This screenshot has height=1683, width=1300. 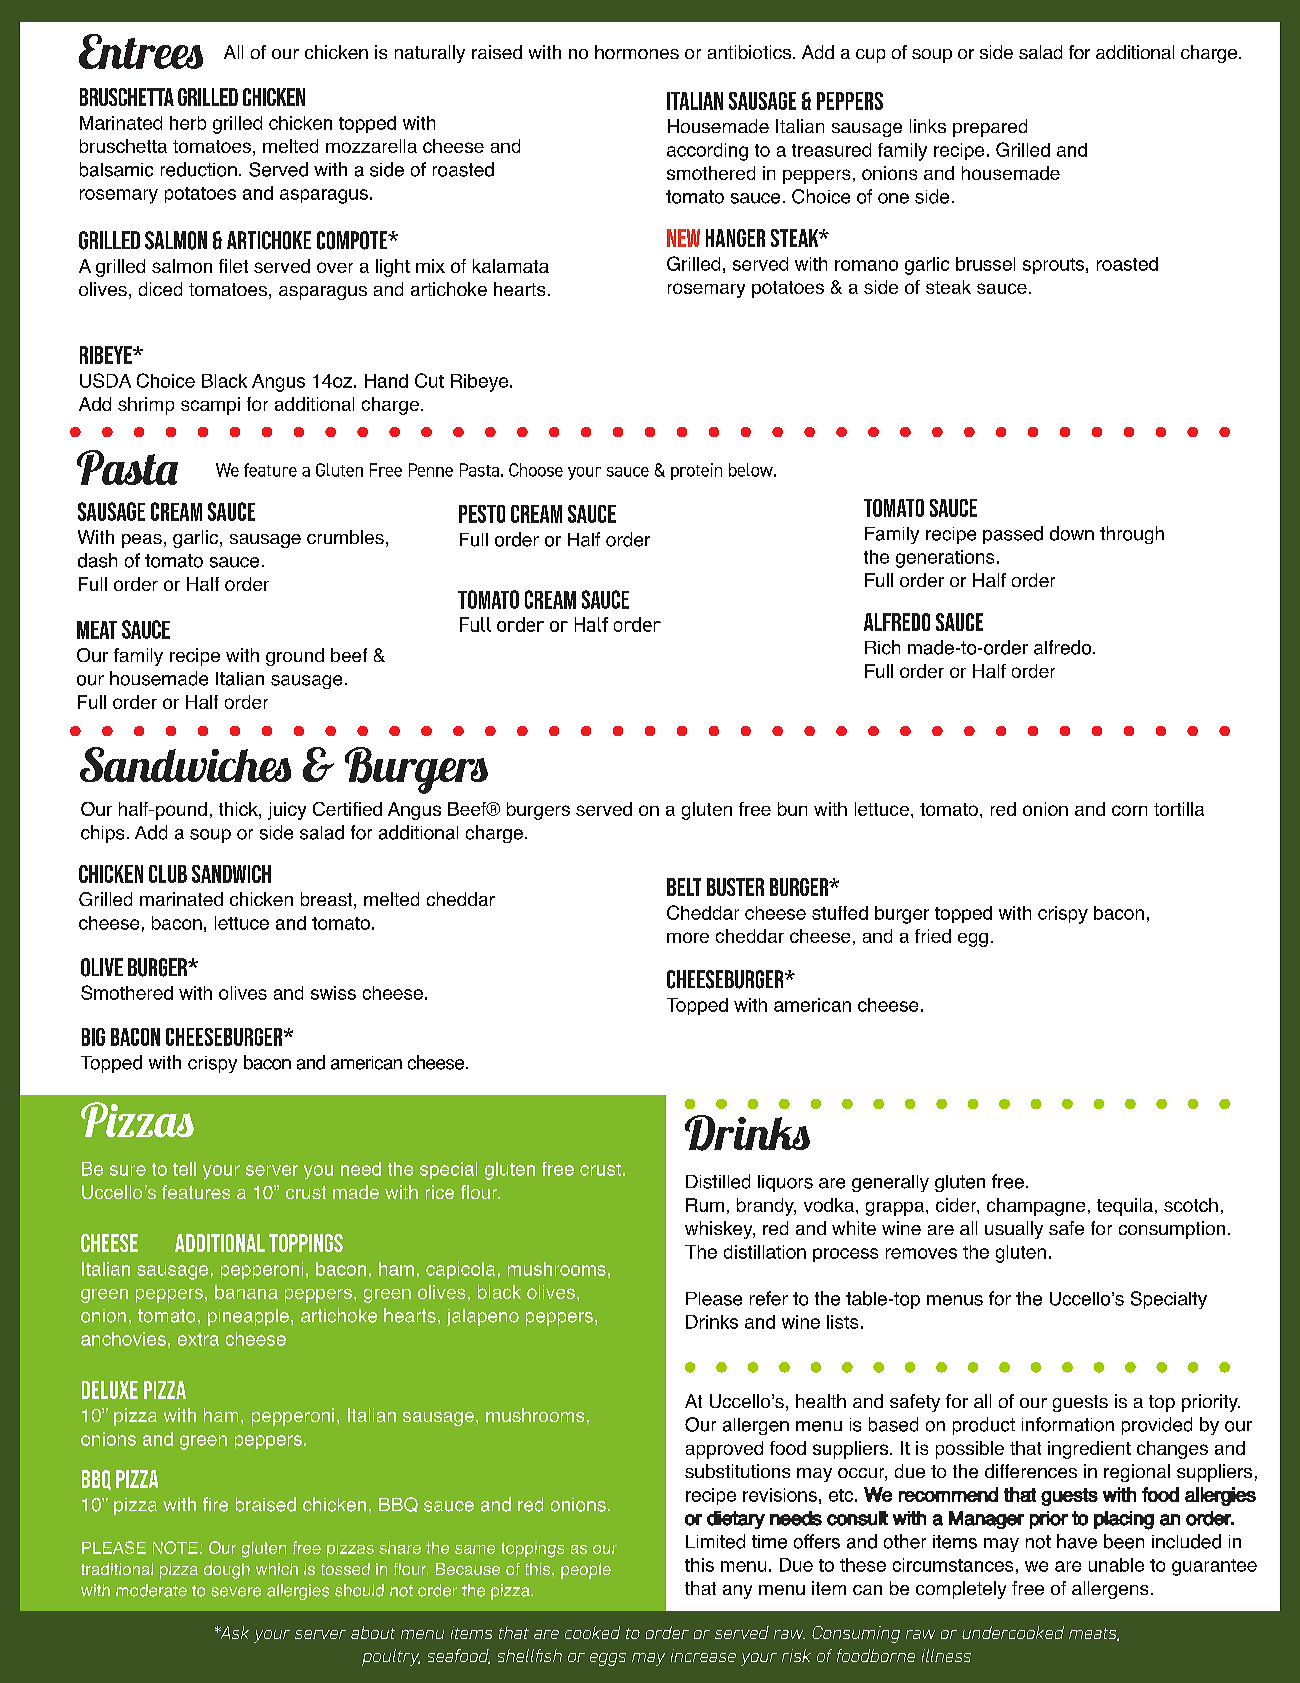 I want to click on BELT, so click(x=684, y=887).
